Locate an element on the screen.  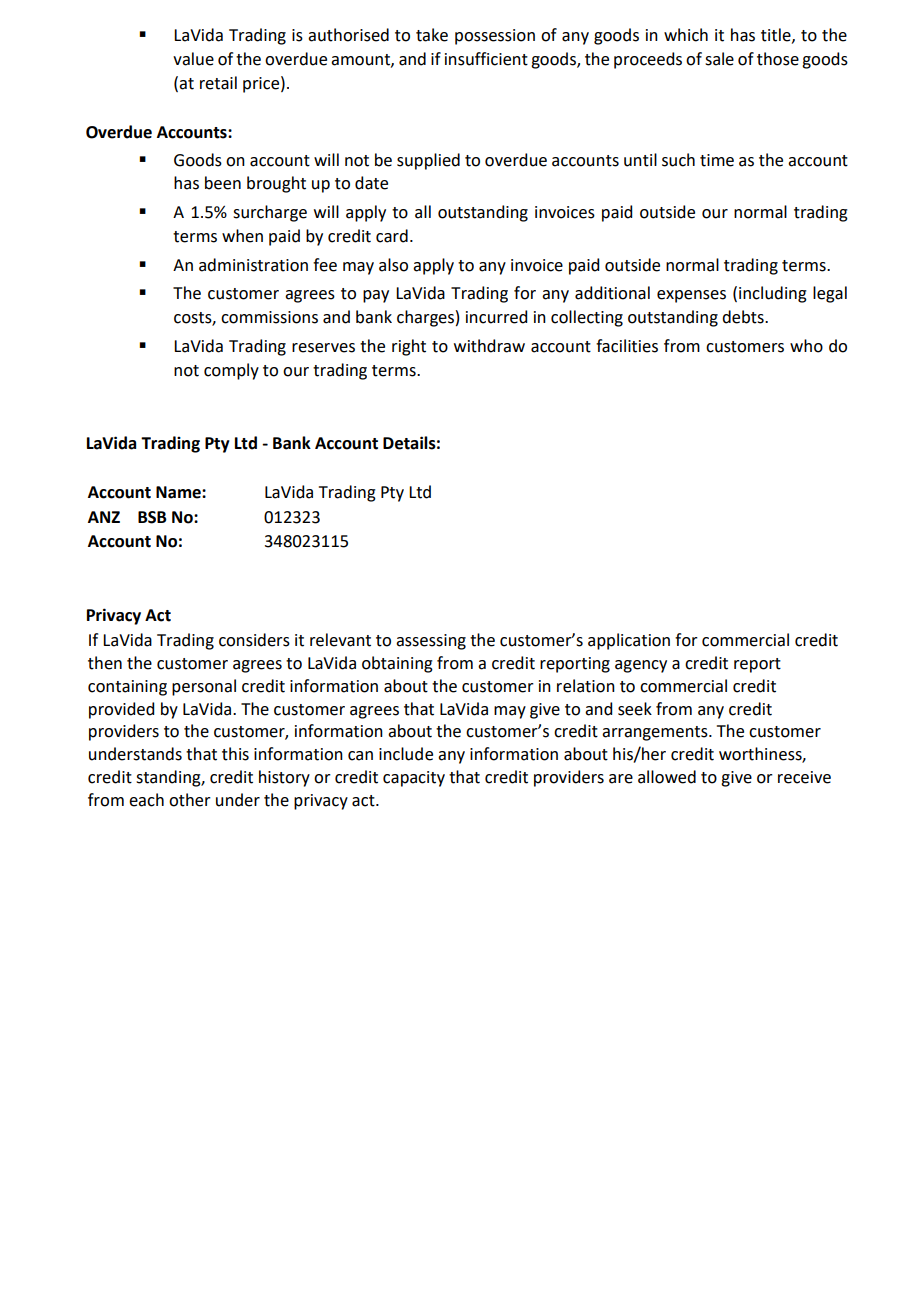
incurred is located at coordinates (496, 317).
